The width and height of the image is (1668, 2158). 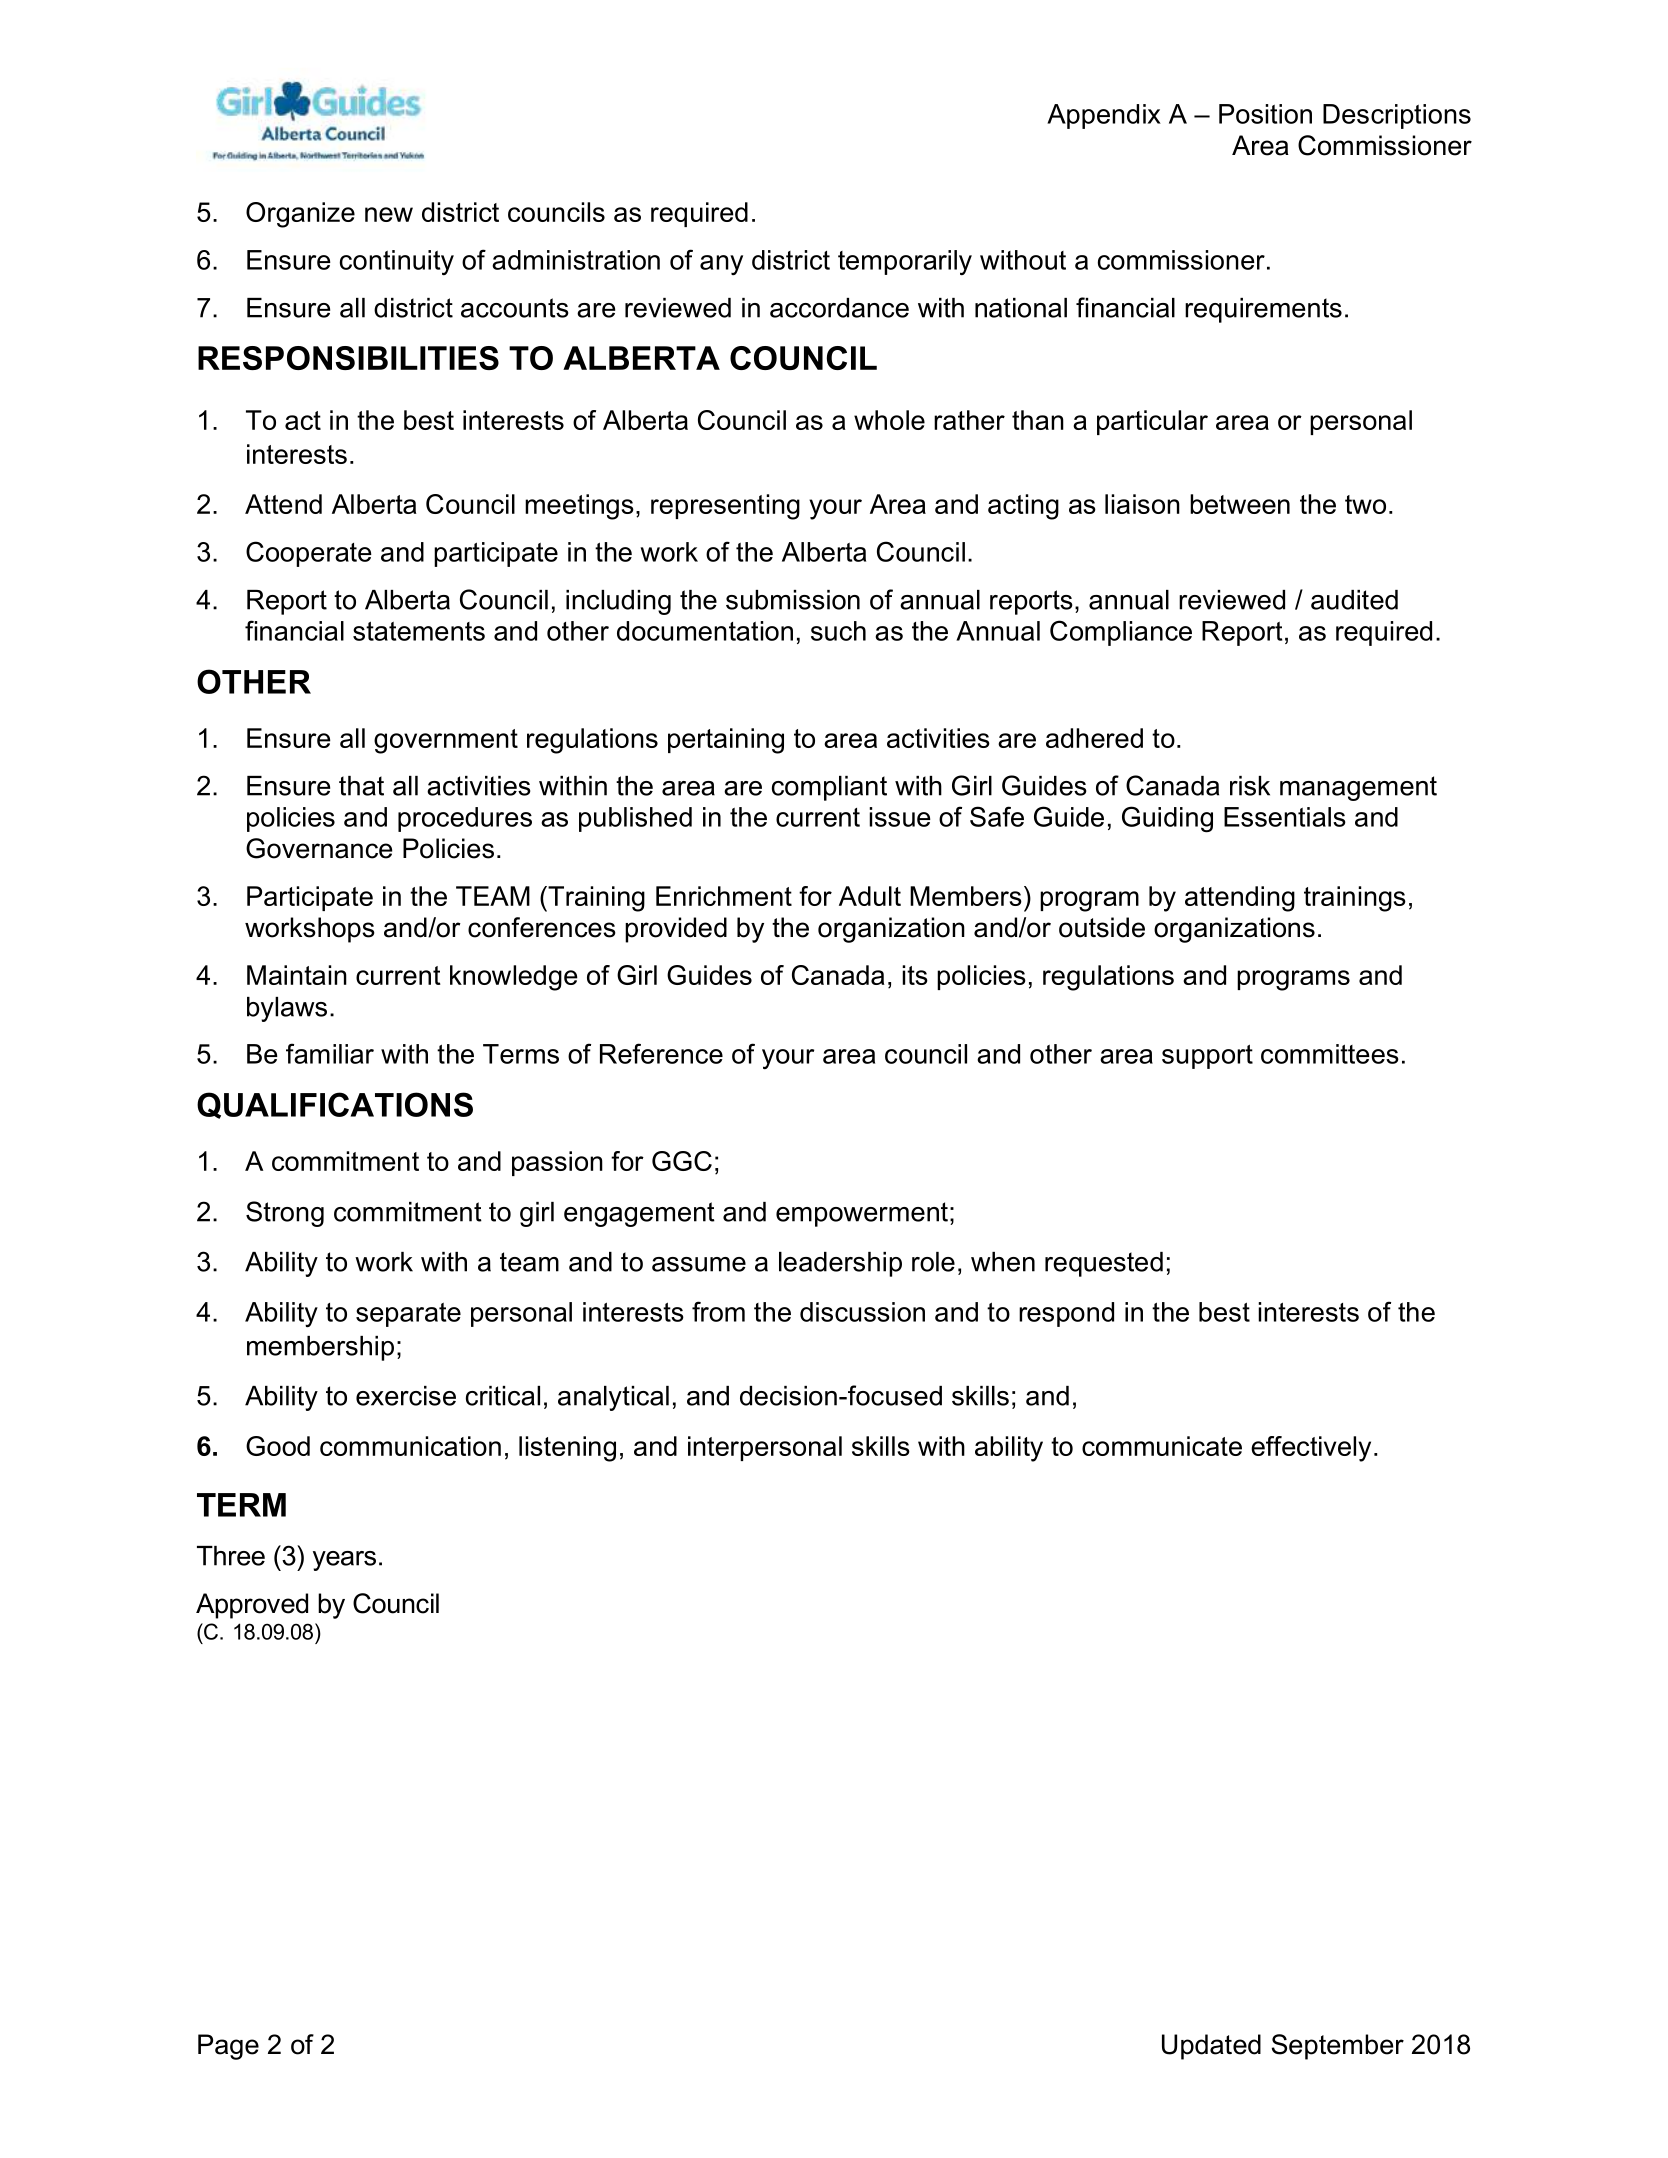 What do you see at coordinates (862, 1312) in the image?
I see `discussion` at bounding box center [862, 1312].
